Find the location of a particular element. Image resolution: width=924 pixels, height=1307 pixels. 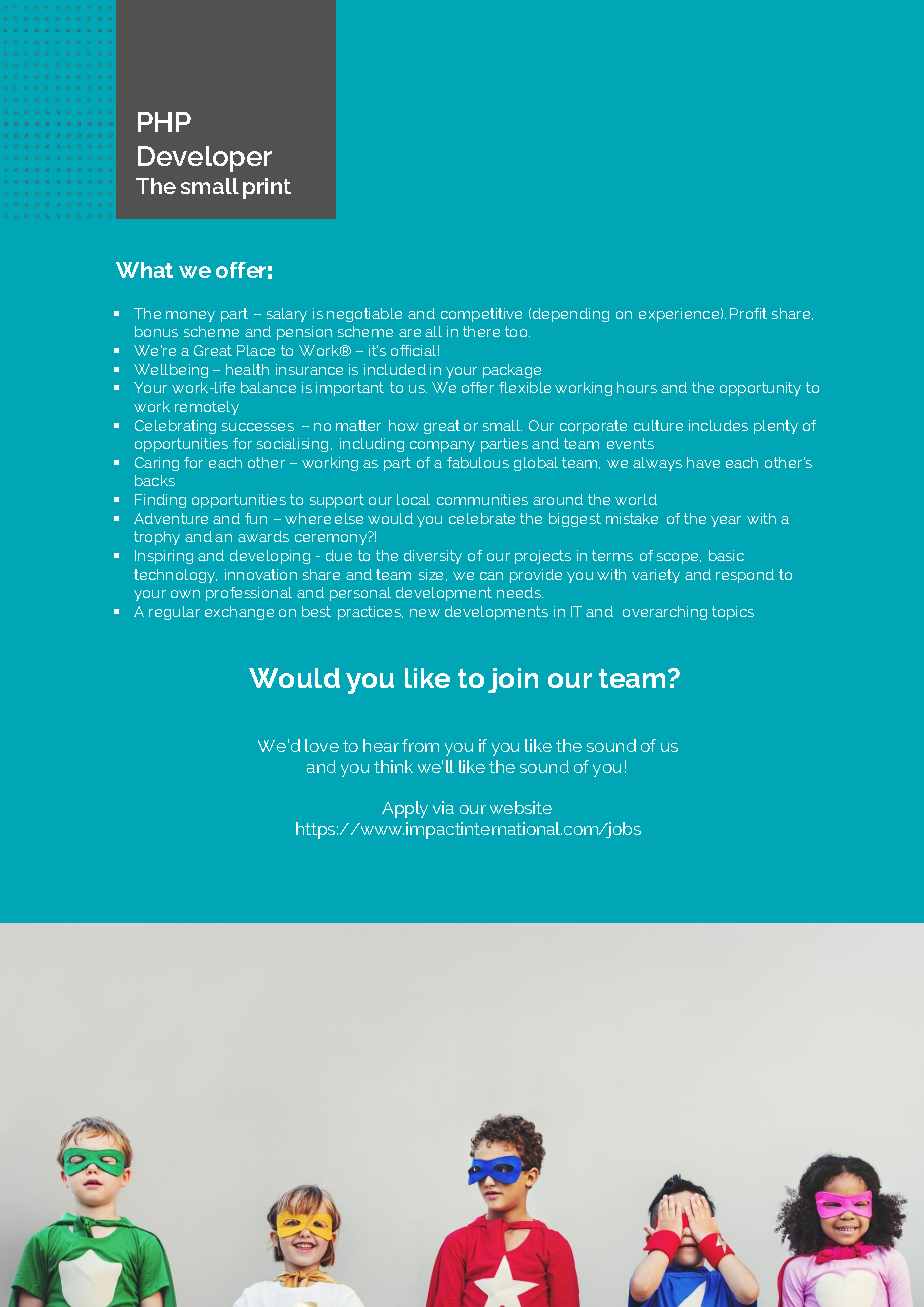

scope is located at coordinates (679, 558).
